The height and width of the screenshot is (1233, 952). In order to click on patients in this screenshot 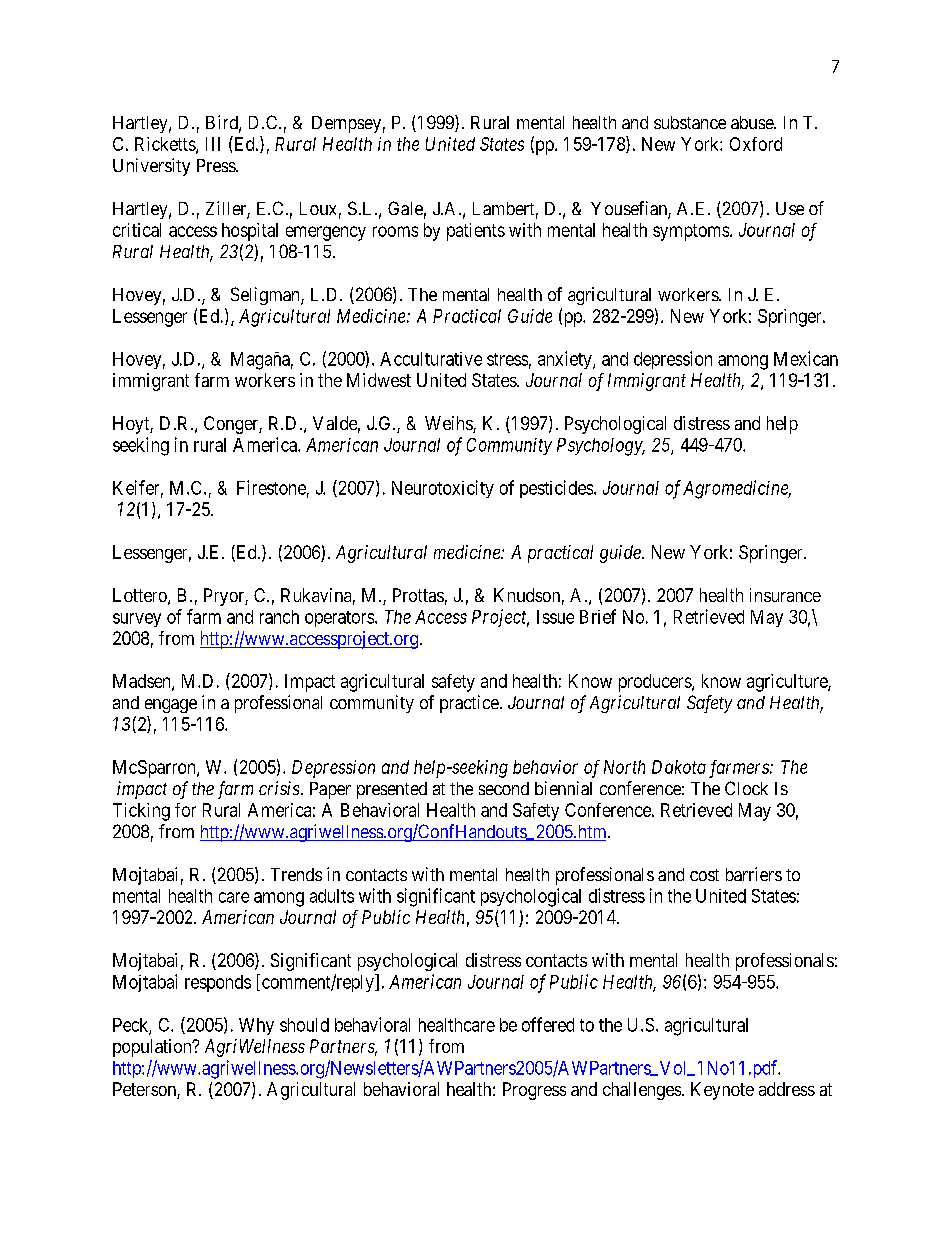, I will do `click(476, 232)`.
